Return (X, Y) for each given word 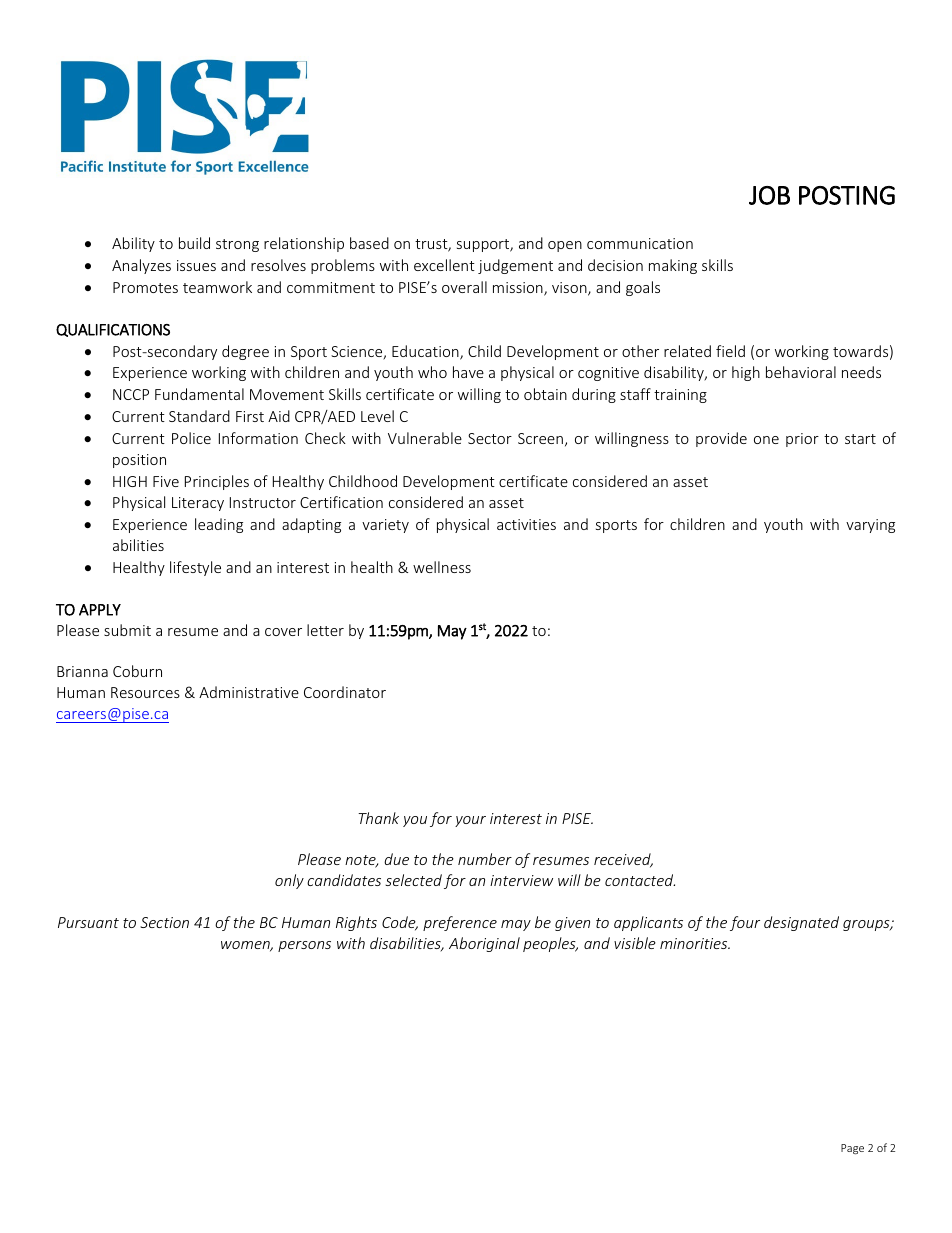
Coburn (137, 671)
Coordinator (345, 692)
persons (304, 946)
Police (191, 438)
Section (164, 922)
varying (870, 526)
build (194, 243)
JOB (769, 195)
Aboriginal (484, 944)
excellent (444, 265)
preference (460, 923)
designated (801, 923)
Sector (490, 438)
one (766, 440)
